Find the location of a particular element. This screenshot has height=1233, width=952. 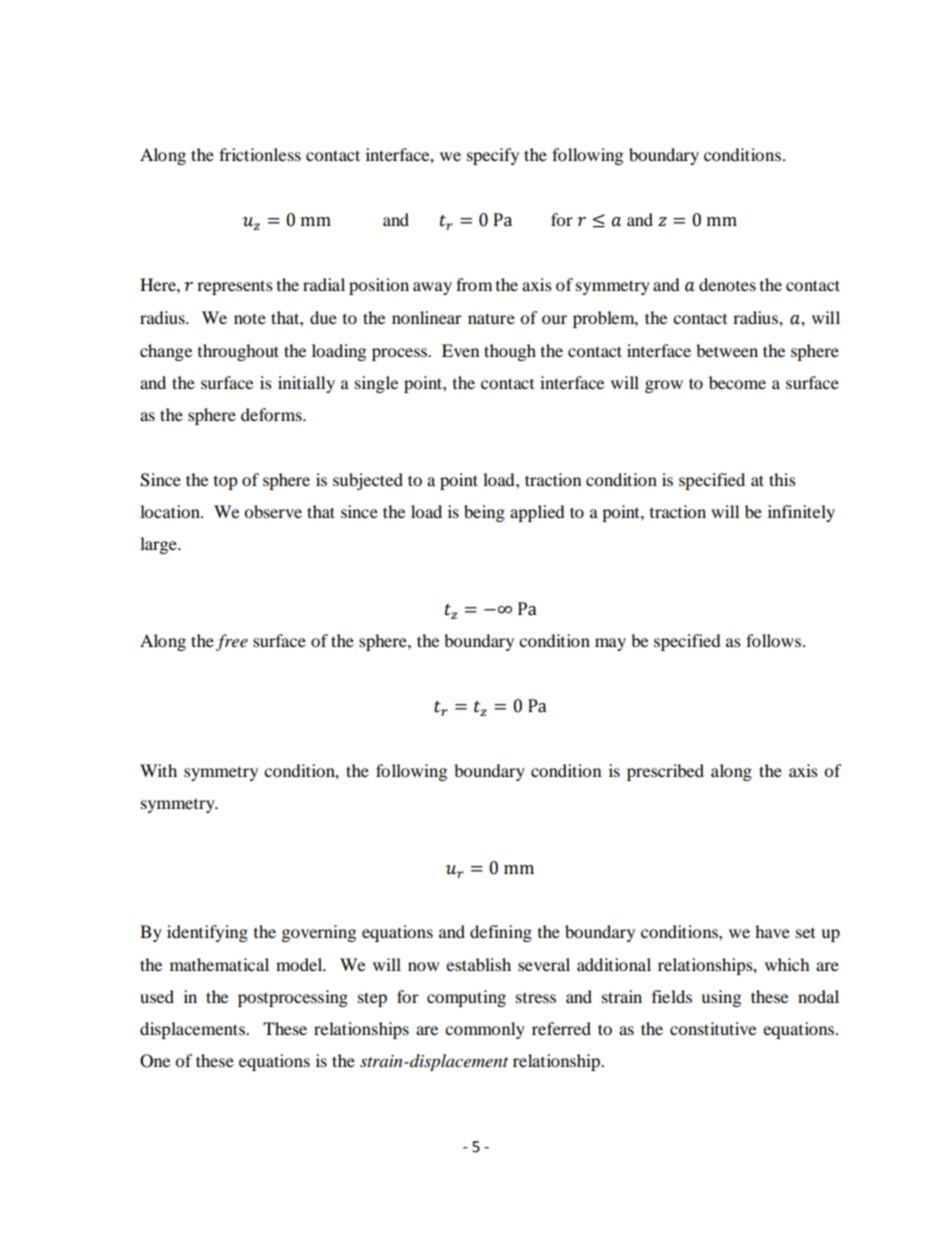

follows is located at coordinates (775, 640).
